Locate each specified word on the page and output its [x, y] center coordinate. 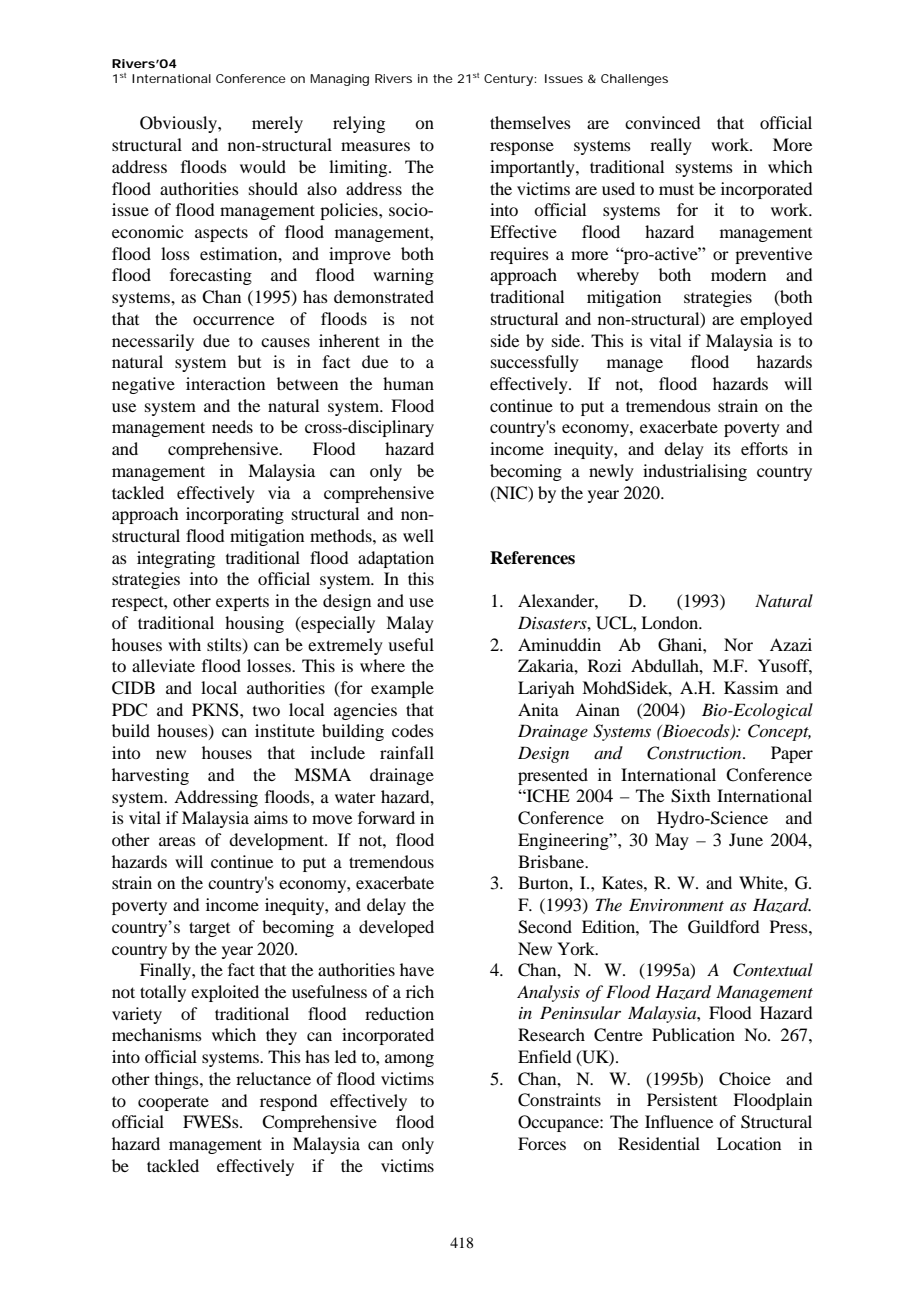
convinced [662, 122]
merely [277, 124]
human [408, 383]
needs [232, 426]
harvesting [150, 776]
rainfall [407, 752]
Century [509, 80]
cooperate [173, 1103]
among [409, 1060]
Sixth [690, 796]
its [722, 448]
